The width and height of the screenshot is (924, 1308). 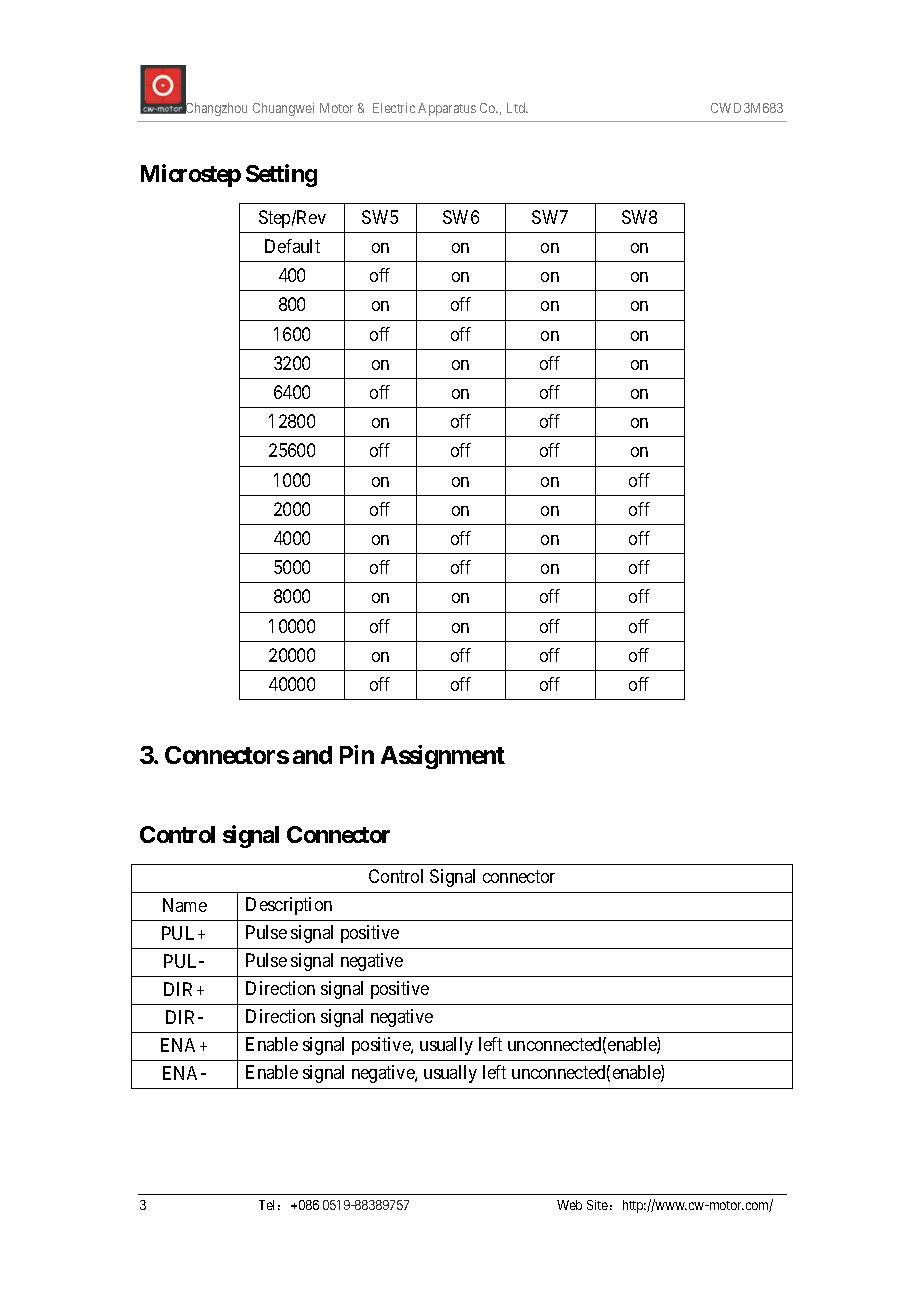 I want to click on Web, so click(x=569, y=1205).
